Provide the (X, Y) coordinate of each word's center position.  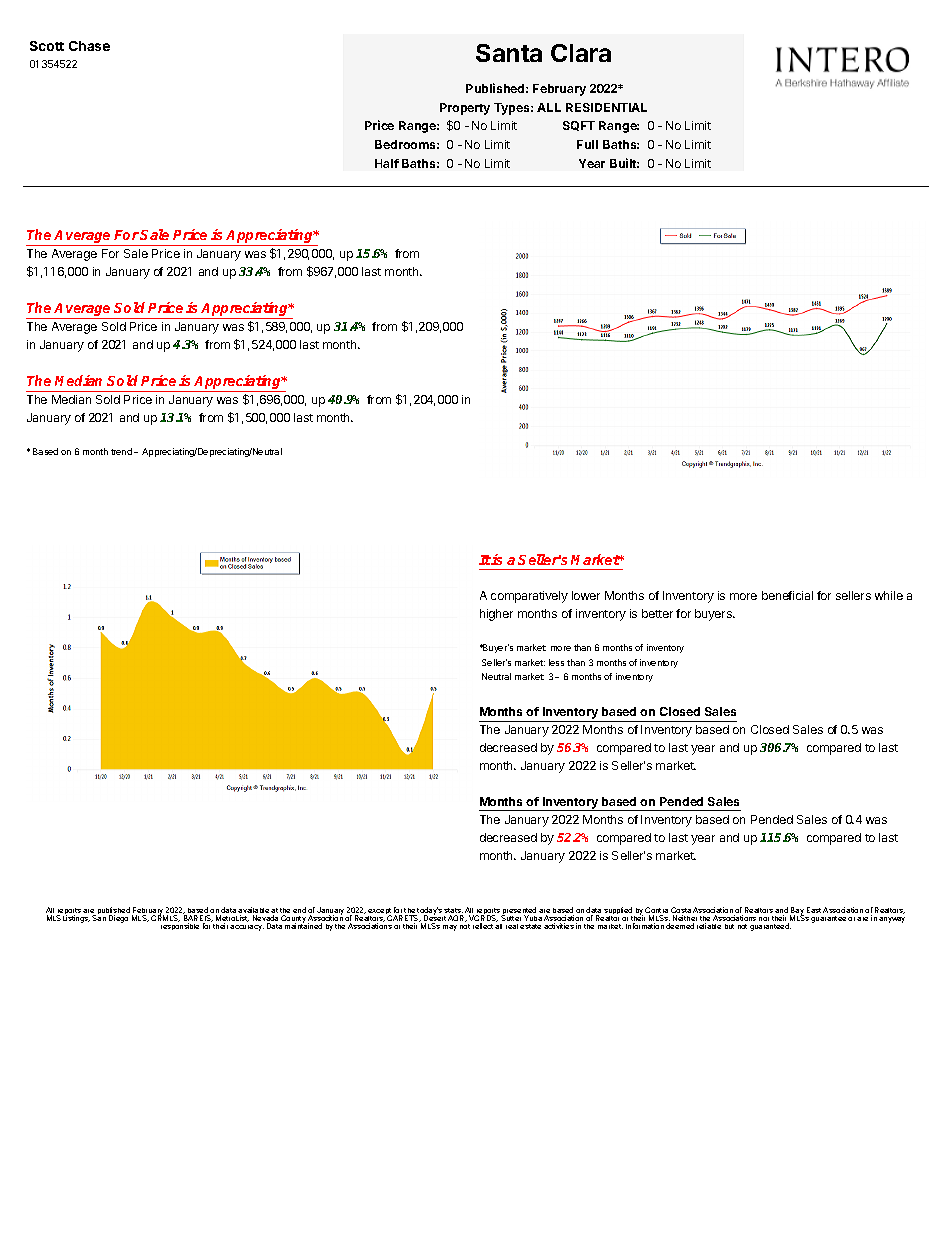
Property (465, 109)
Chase (89, 46)
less (556, 662)
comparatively (529, 597)
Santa (509, 53)
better (657, 613)
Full (587, 144)
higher (496, 615)
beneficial (787, 595)
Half (387, 163)
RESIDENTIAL (606, 107)
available (253, 911)
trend (121, 451)
